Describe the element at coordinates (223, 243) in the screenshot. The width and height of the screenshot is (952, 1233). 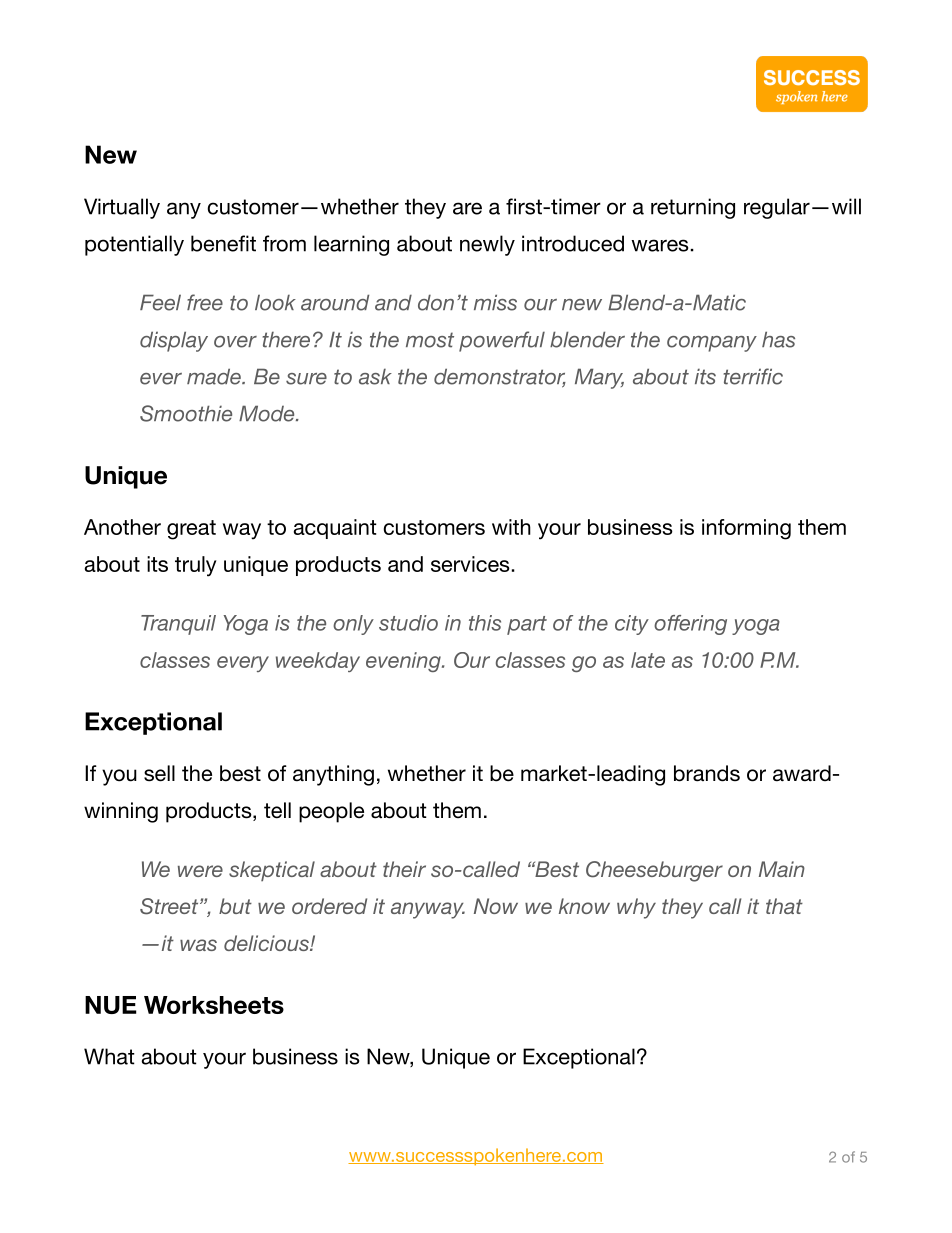
I see `benefit` at that location.
